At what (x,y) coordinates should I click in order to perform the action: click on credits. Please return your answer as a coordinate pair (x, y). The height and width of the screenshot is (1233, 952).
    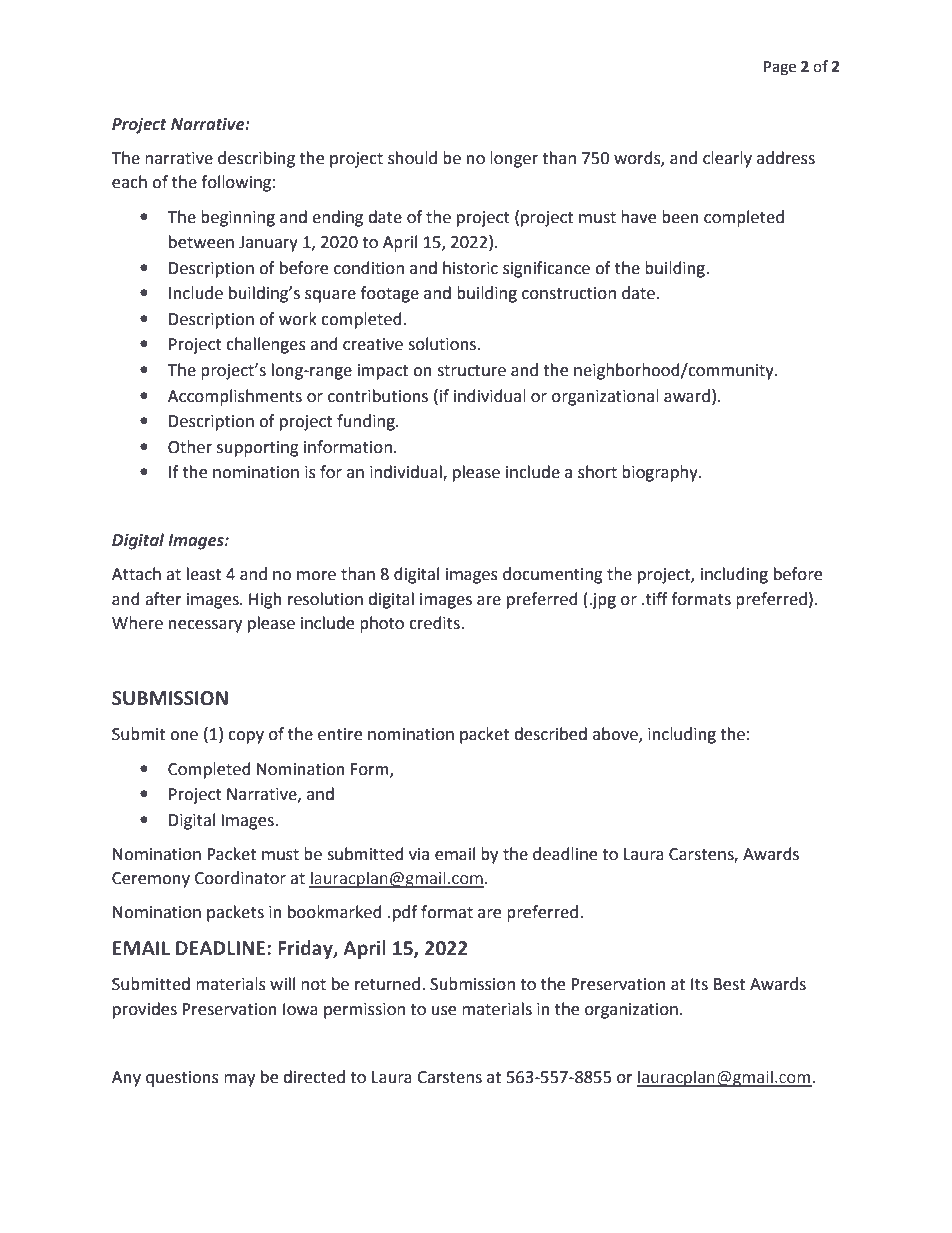
    Looking at the image, I should click on (435, 623).
